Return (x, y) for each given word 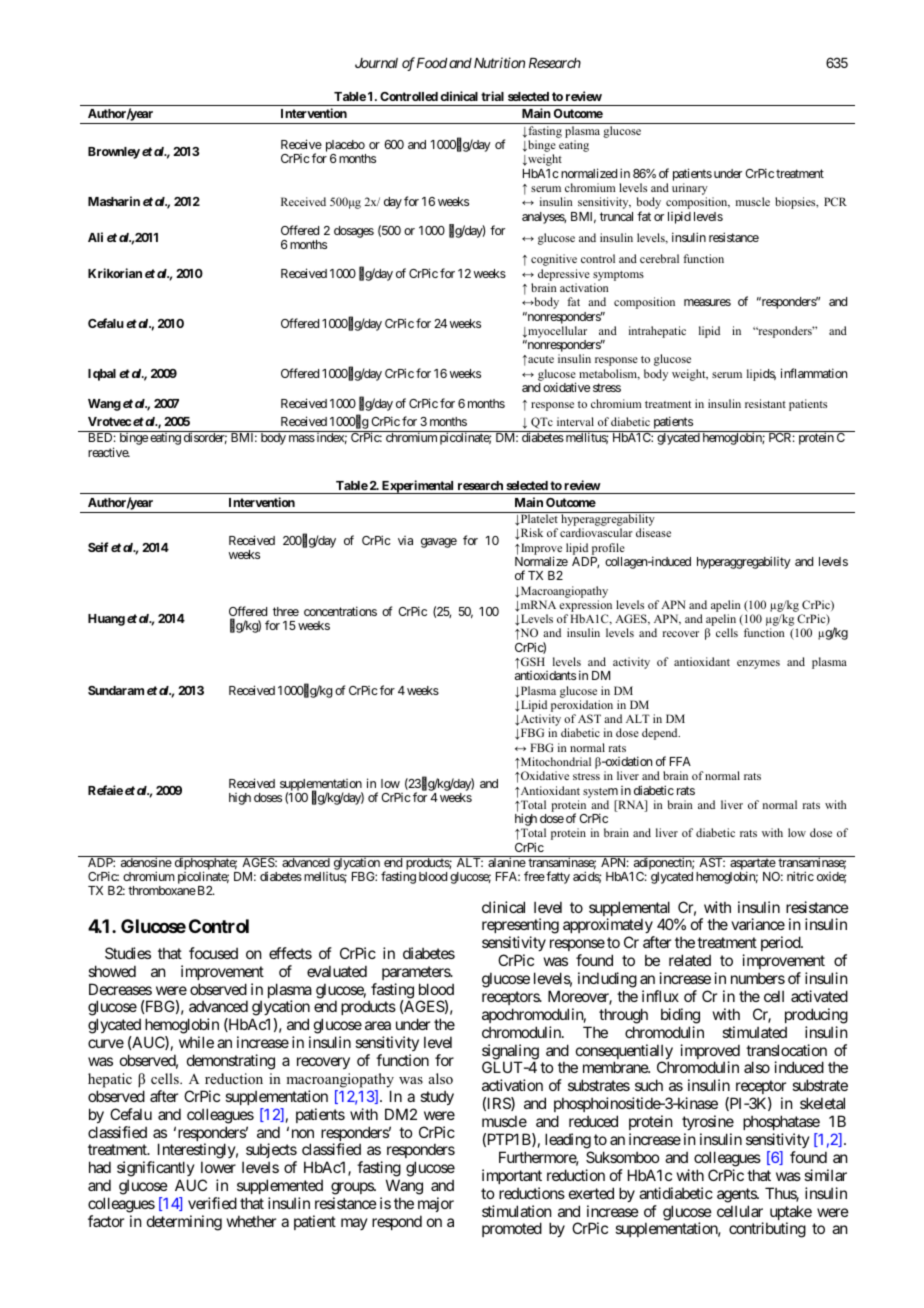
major (436, 1204)
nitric (800, 876)
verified (212, 1203)
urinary (690, 190)
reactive (109, 452)
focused (213, 953)
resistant (765, 403)
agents (737, 1195)
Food (432, 63)
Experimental (418, 487)
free (534, 876)
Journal (376, 63)
